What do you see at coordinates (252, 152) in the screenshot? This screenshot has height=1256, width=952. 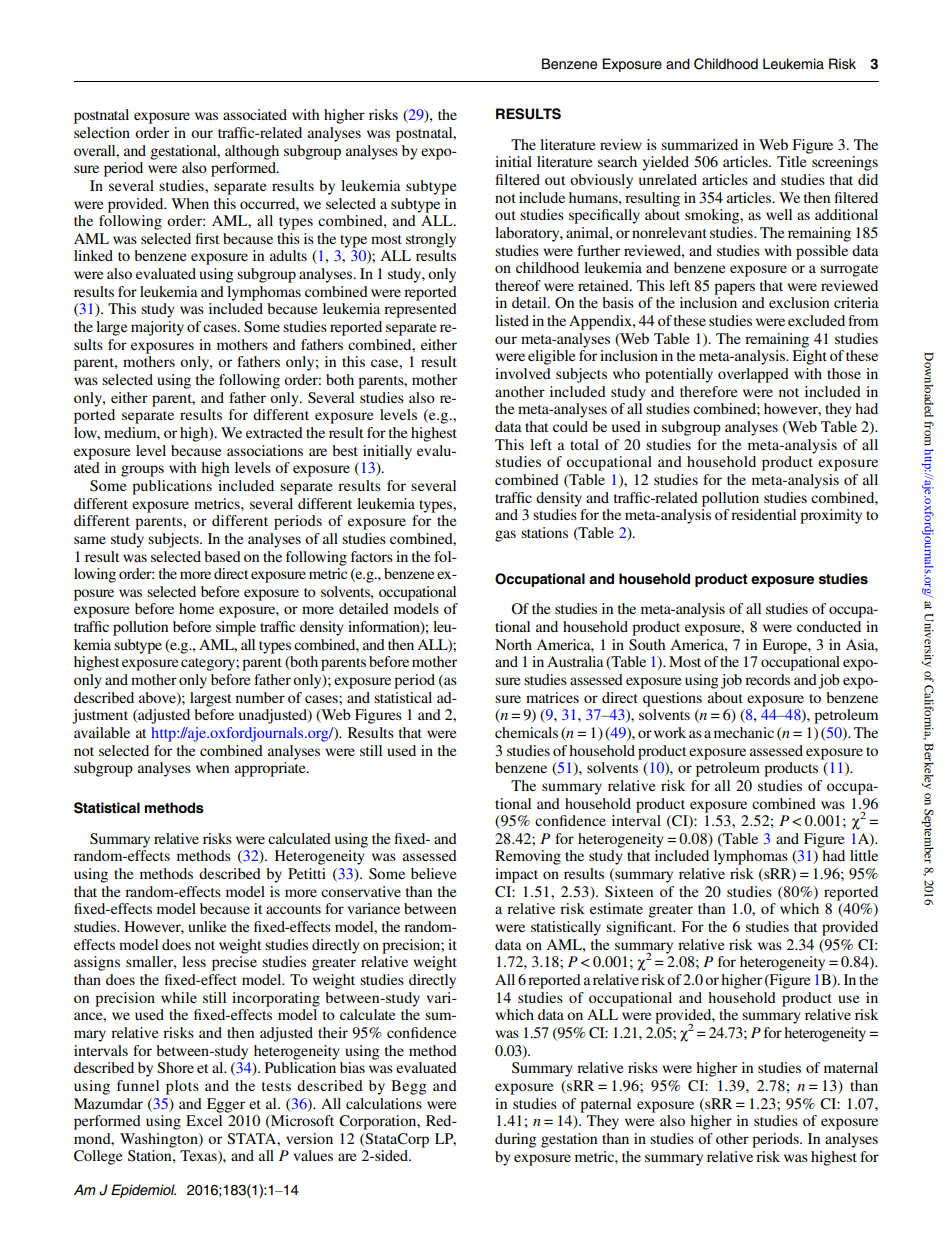 I see `although` at bounding box center [252, 152].
